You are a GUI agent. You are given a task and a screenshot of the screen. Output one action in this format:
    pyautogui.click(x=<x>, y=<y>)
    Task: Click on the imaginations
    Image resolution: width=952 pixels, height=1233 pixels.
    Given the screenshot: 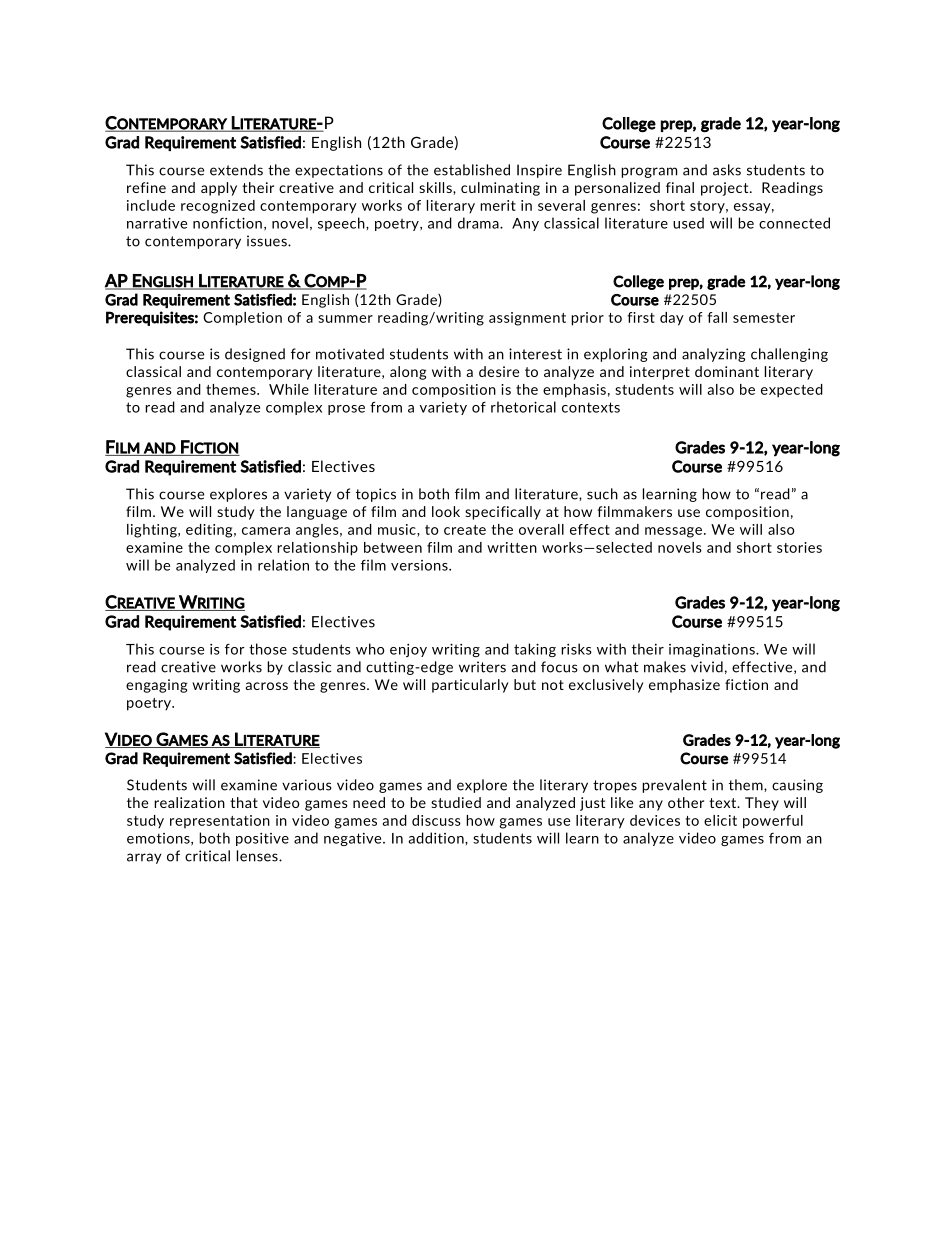 What is the action you would take?
    pyautogui.click(x=713, y=650)
